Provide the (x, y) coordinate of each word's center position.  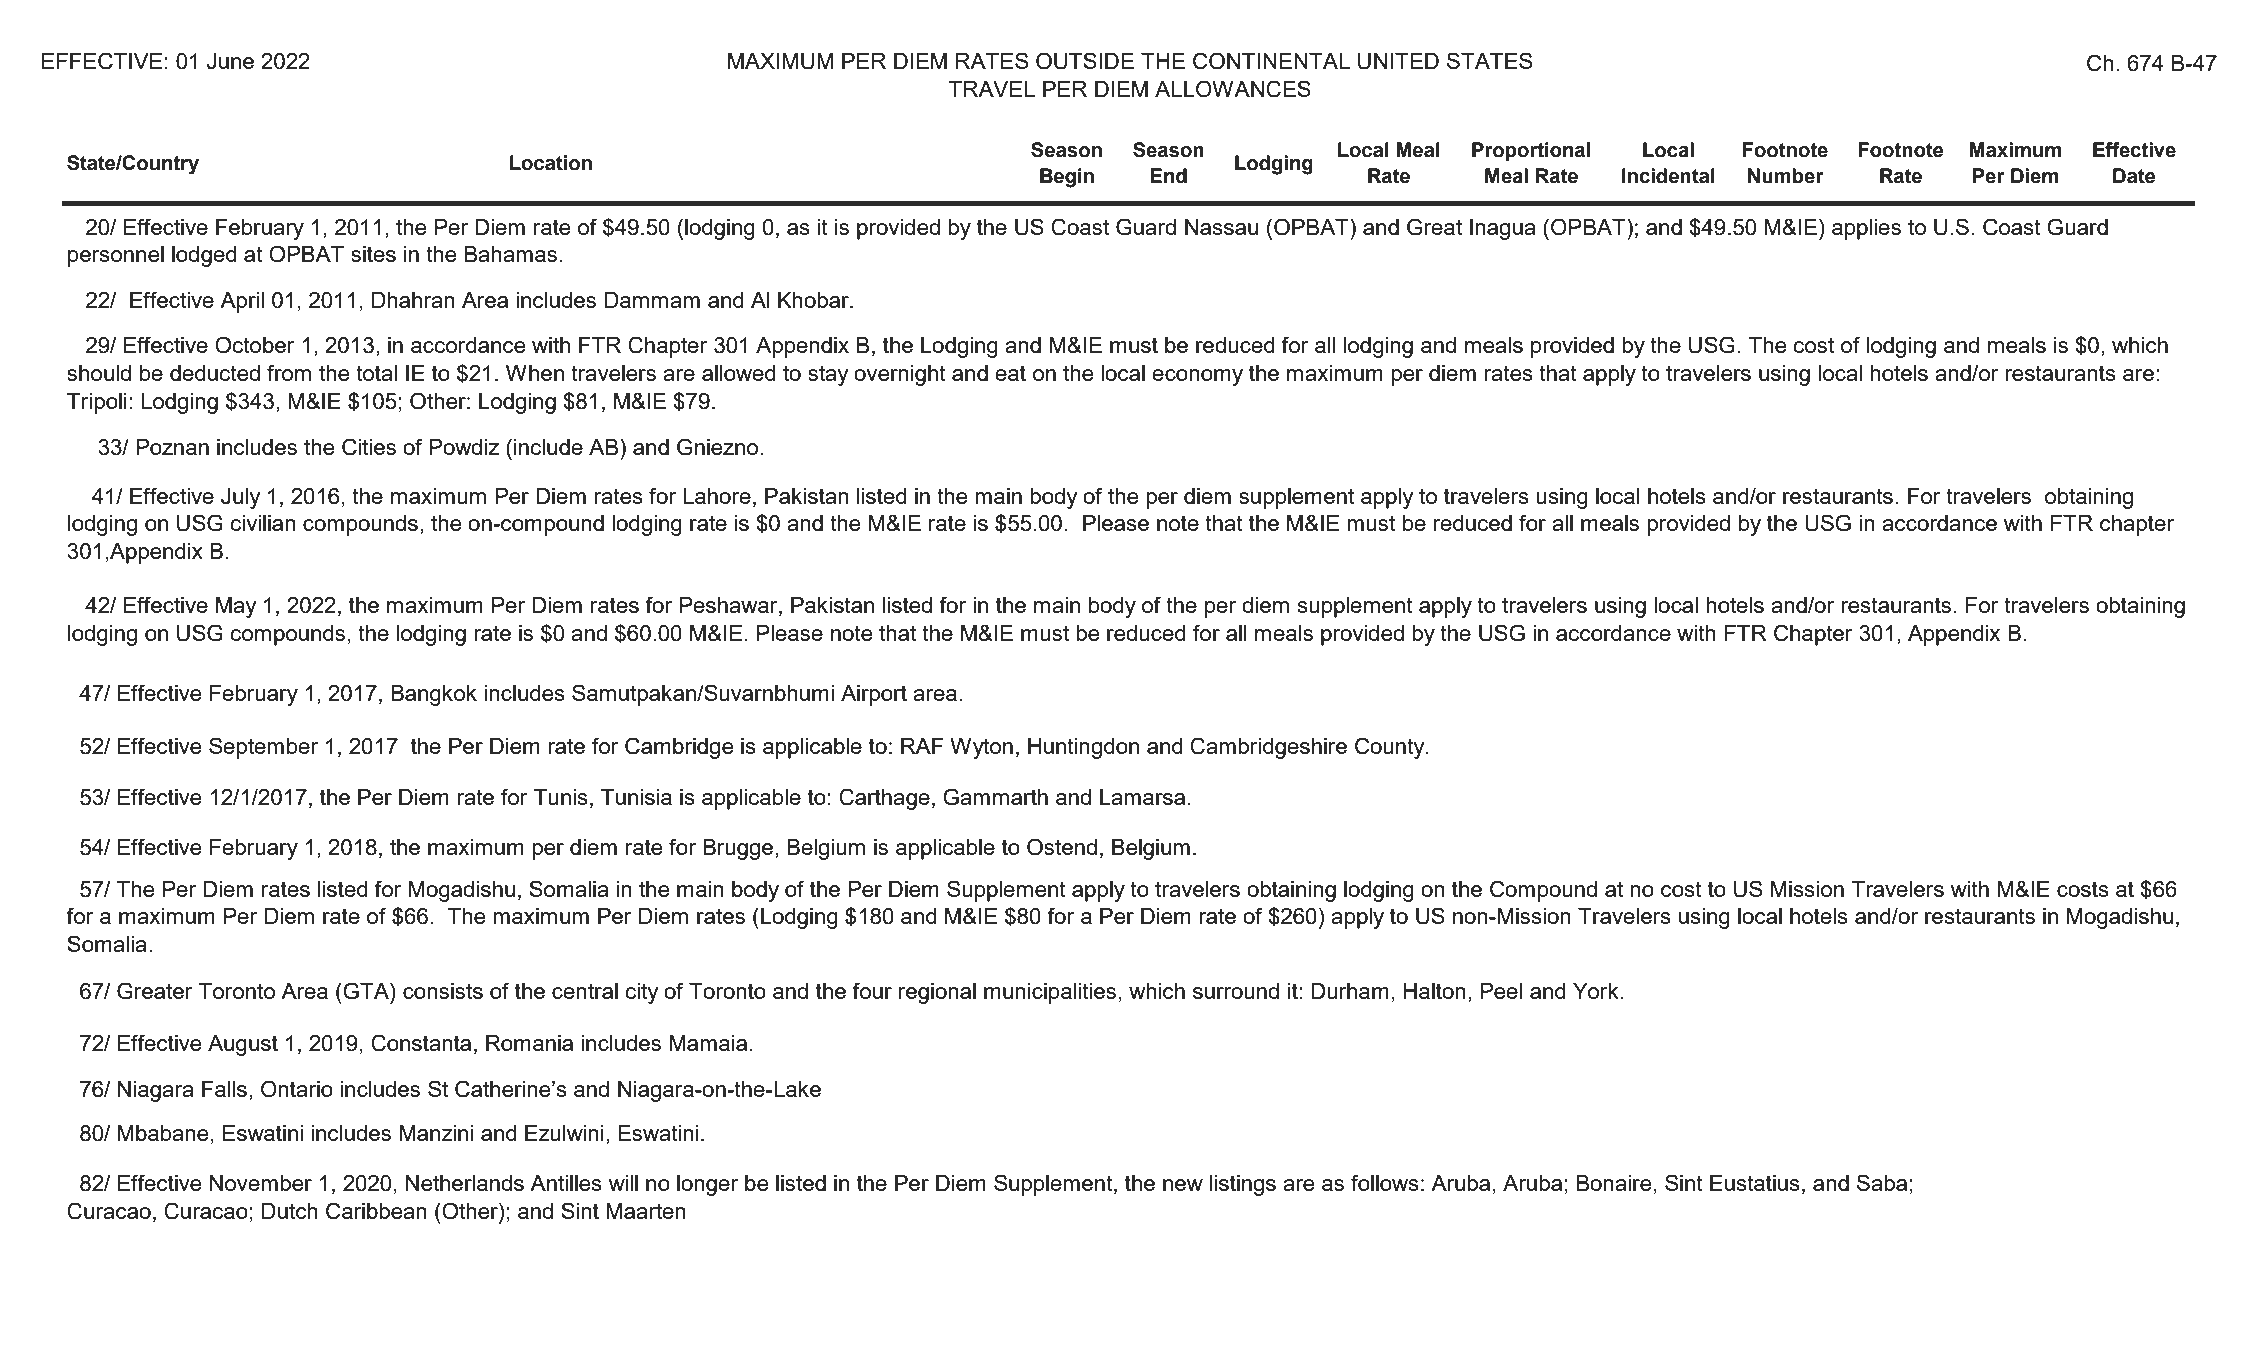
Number (1786, 176)
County (1391, 748)
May (236, 607)
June (230, 61)
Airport (874, 695)
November (261, 1183)
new (1183, 1185)
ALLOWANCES (1233, 89)
